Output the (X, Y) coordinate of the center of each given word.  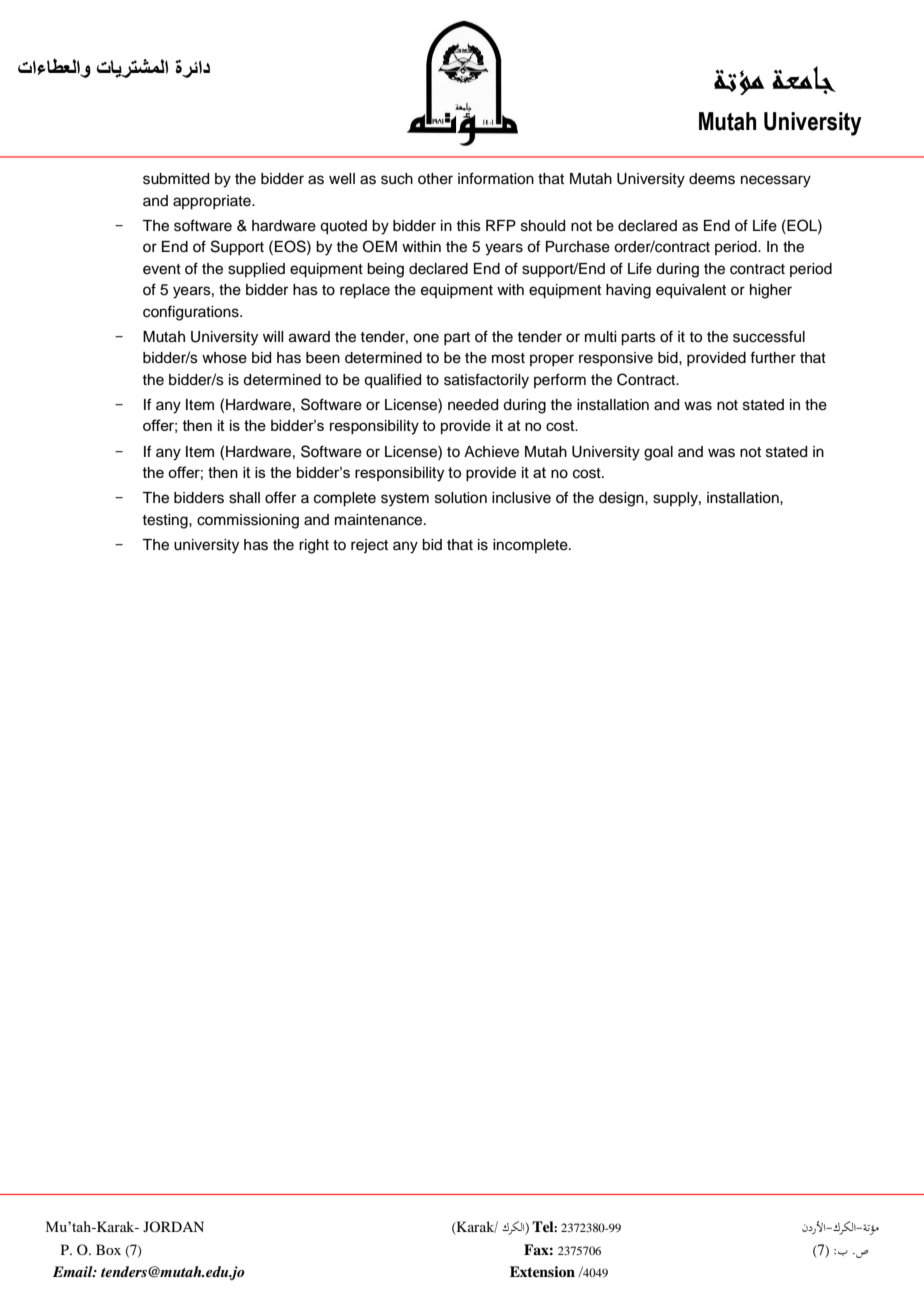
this (468, 226)
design (622, 499)
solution (461, 498)
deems (712, 179)
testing (166, 521)
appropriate (213, 202)
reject (369, 546)
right (314, 546)
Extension (542, 1271)
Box (108, 1249)
